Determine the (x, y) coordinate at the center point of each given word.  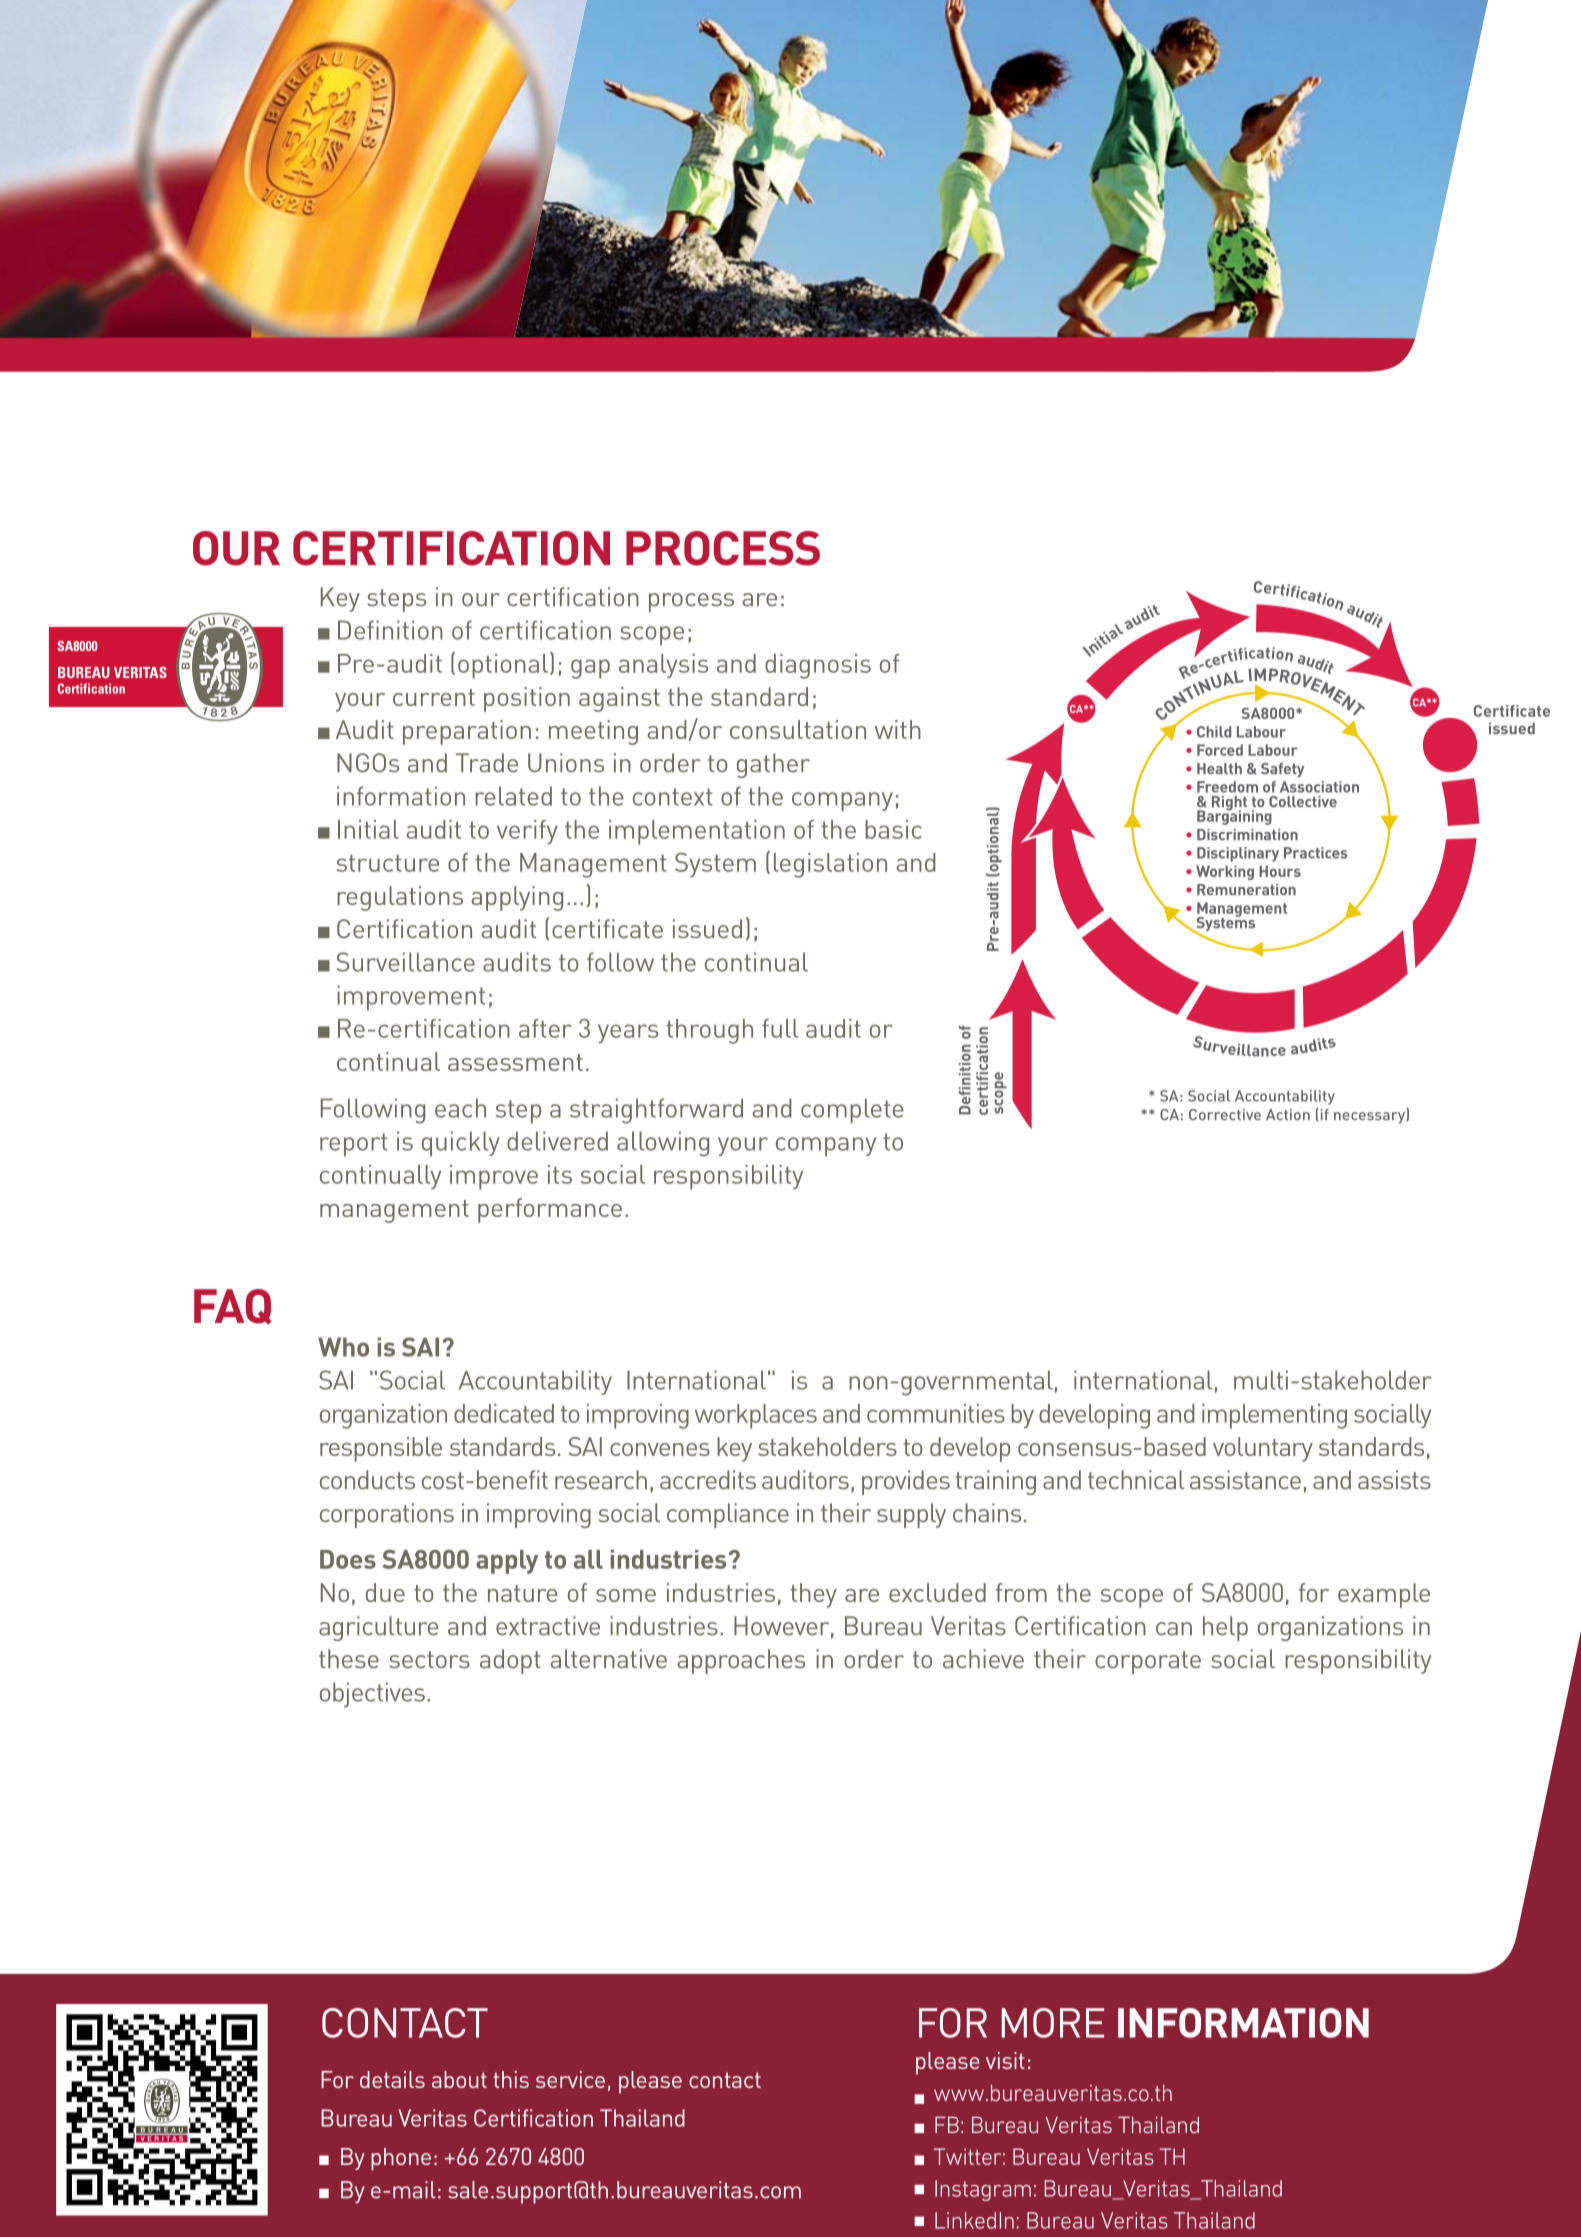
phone (401, 2159)
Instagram (983, 2190)
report (354, 1145)
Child (1214, 732)
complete (852, 1111)
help (1225, 1628)
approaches (741, 1661)
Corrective (1225, 1114)
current (434, 697)
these (349, 1659)
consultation (798, 729)
